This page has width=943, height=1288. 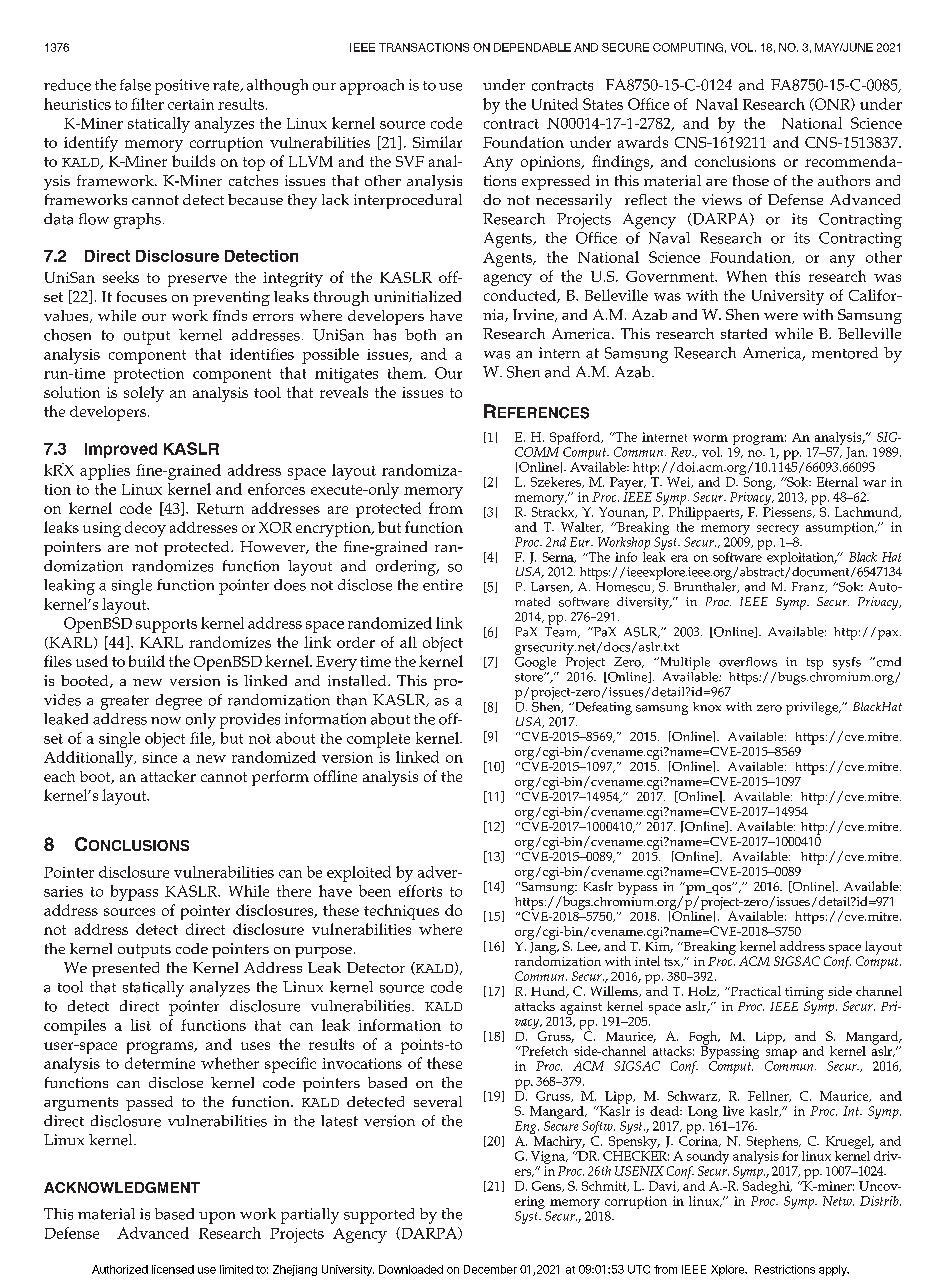 I want to click on efforts, so click(x=420, y=891).
